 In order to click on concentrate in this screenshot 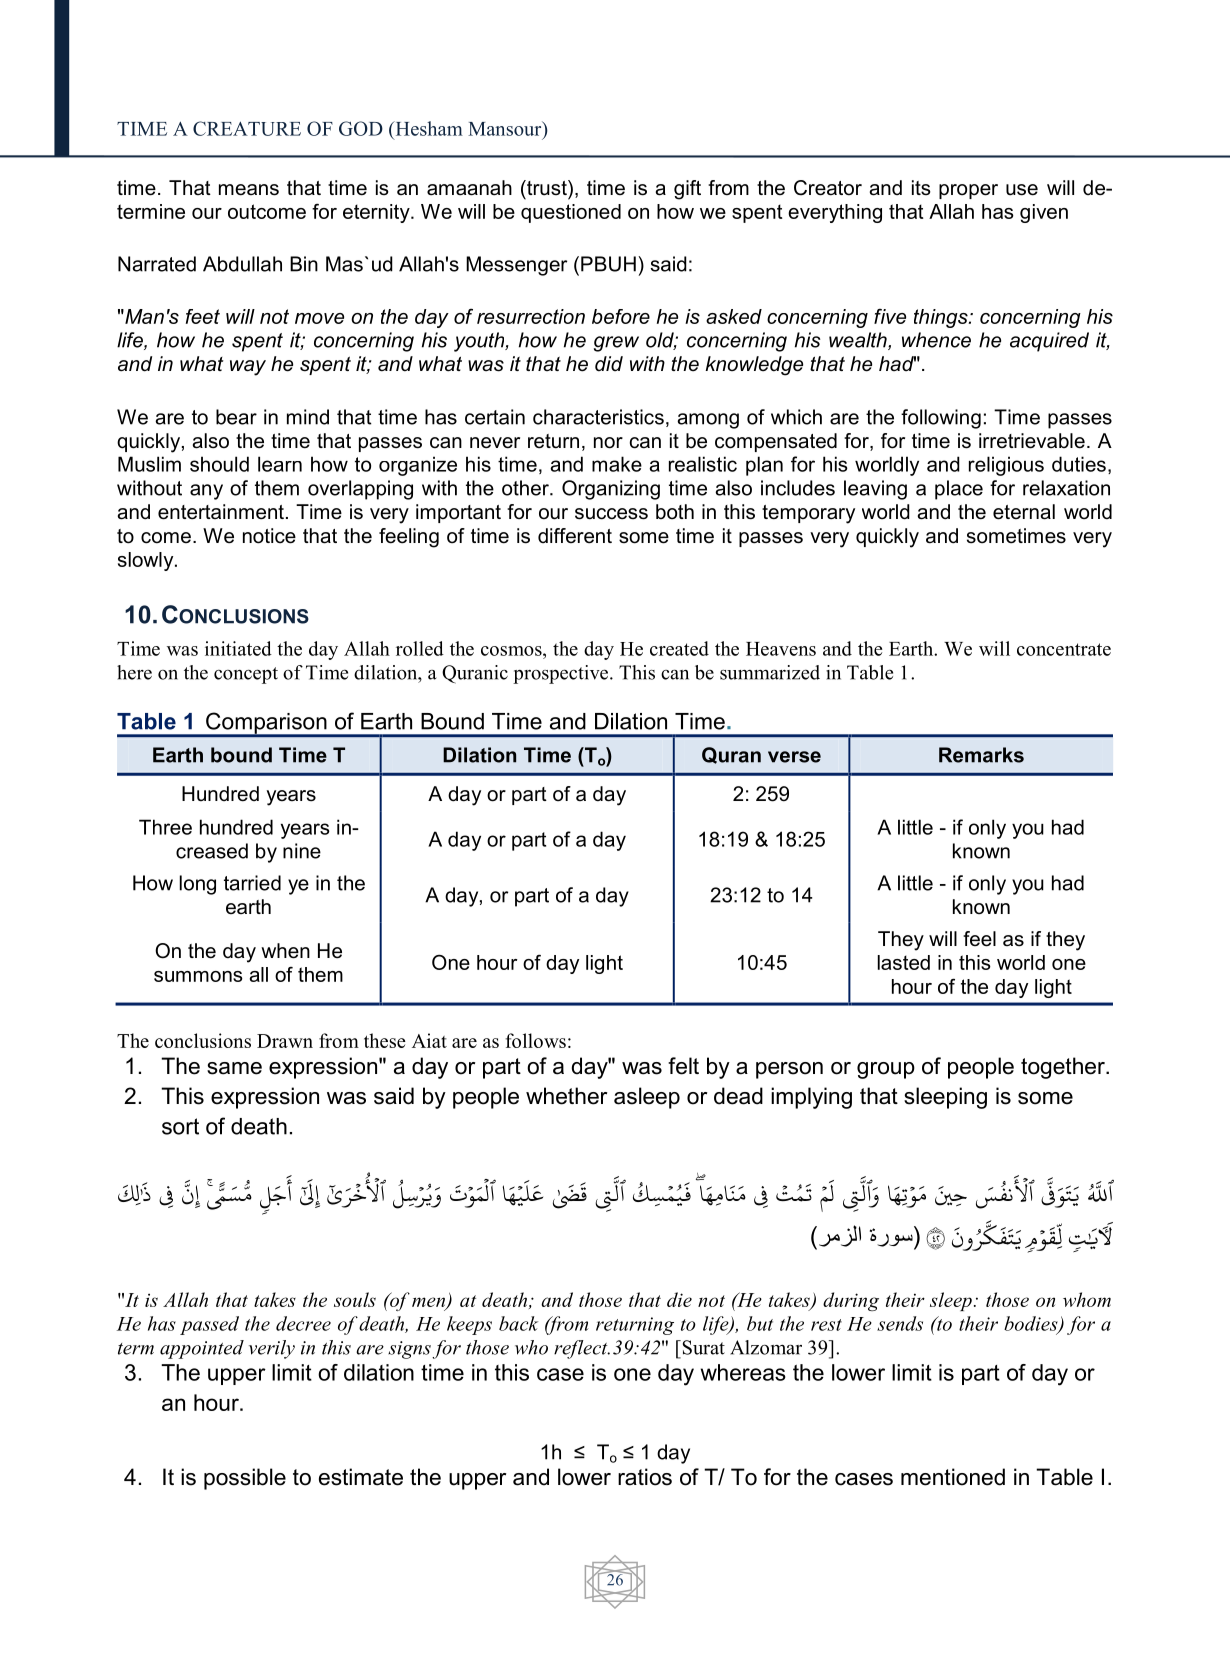, I will do `click(1064, 649)`.
